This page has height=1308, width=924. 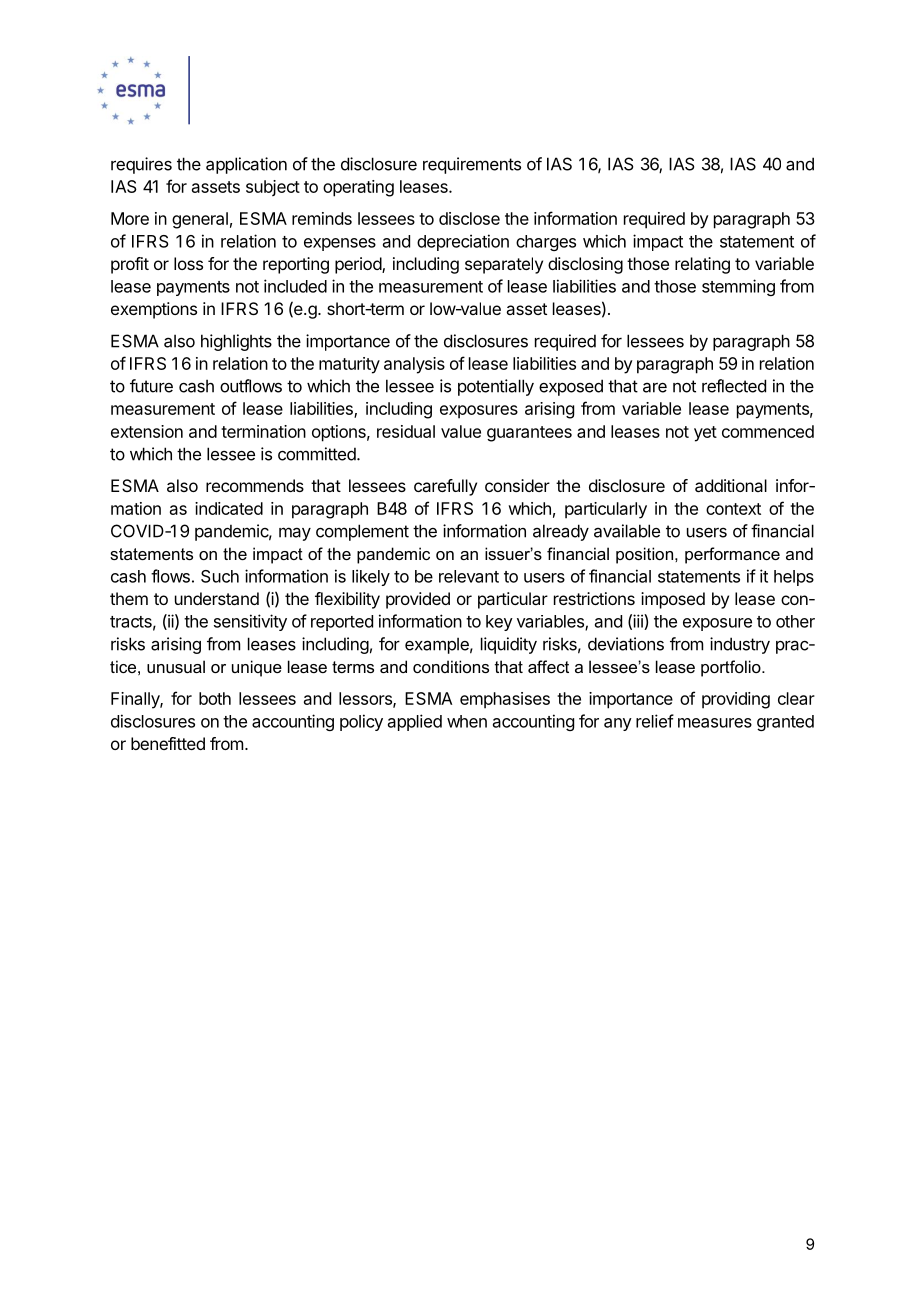 What do you see at coordinates (732, 555) in the page?
I see `performance` at bounding box center [732, 555].
